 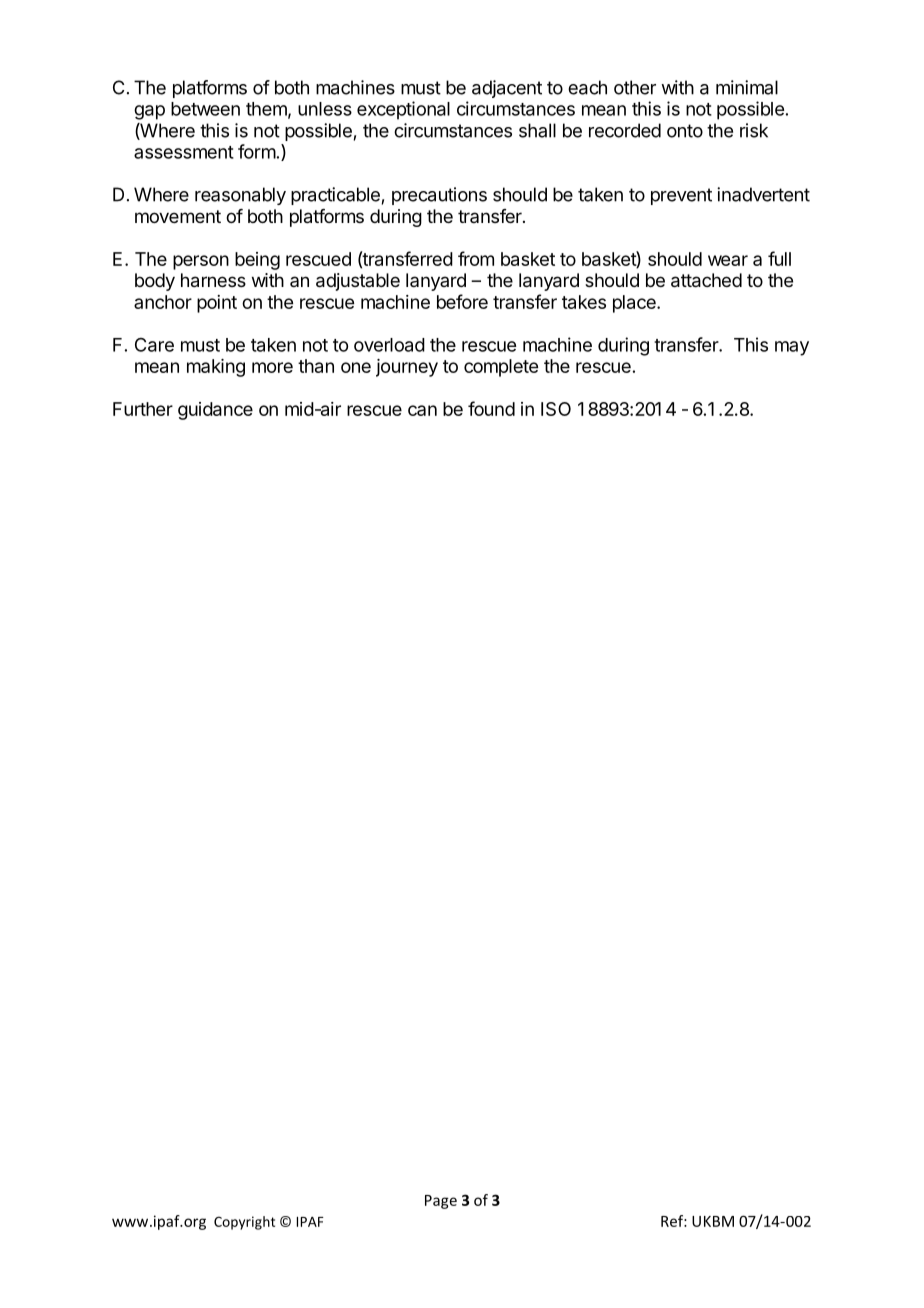 I want to click on Page, so click(x=441, y=1202).
